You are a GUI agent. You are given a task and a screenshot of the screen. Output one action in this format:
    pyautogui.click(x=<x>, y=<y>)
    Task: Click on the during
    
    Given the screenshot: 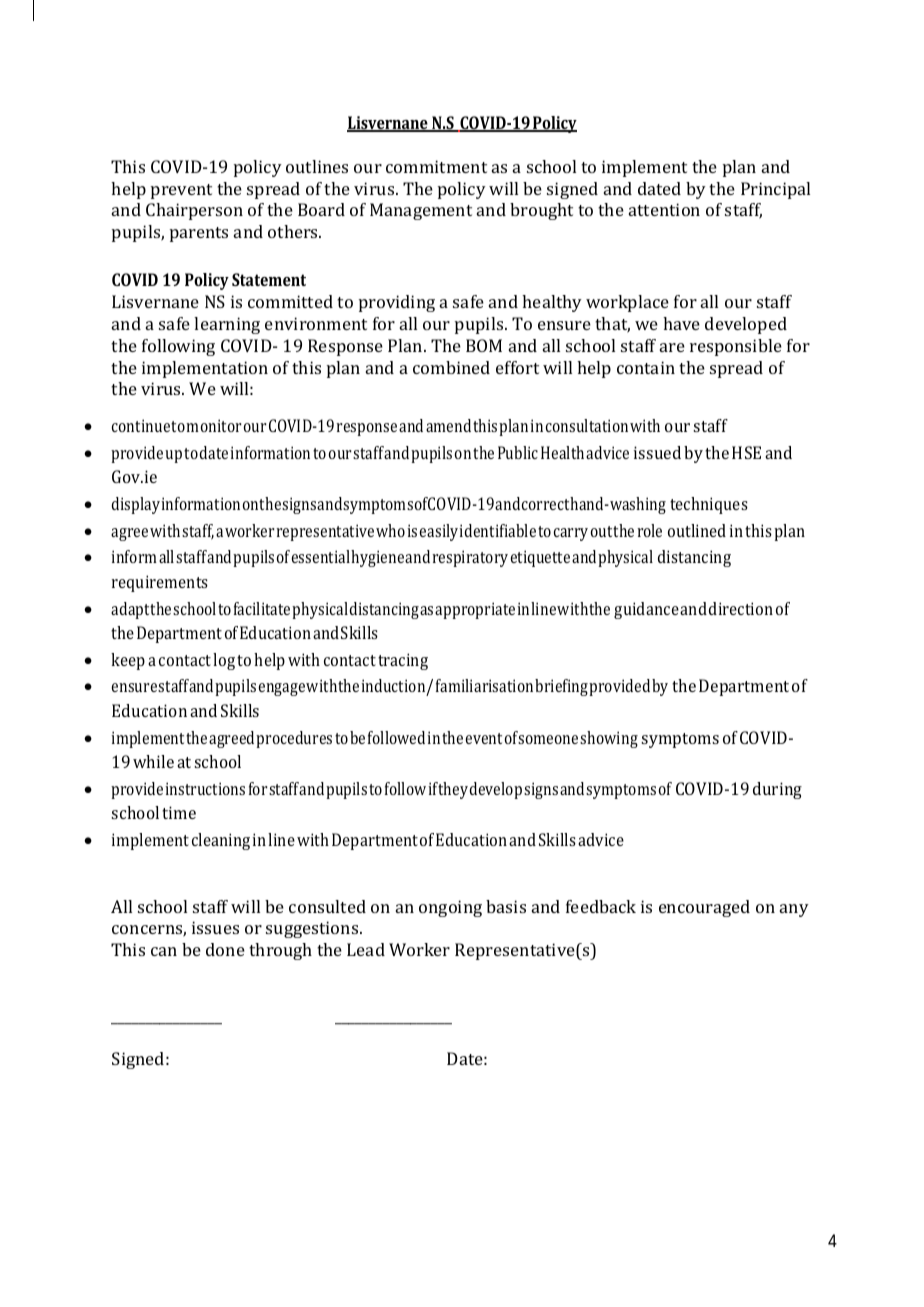 What is the action you would take?
    pyautogui.click(x=777, y=790)
